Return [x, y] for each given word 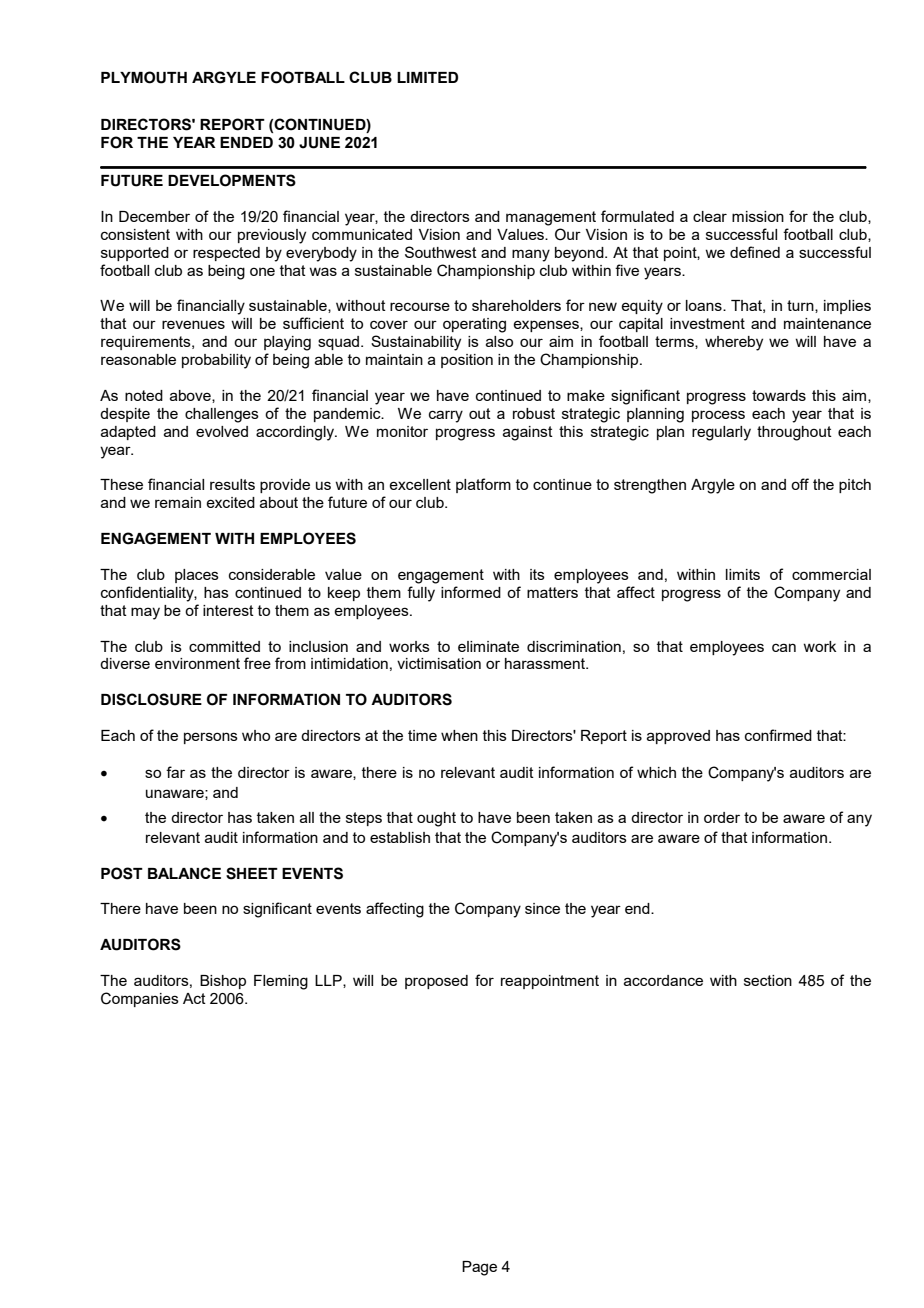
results [232, 484]
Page [479, 1268]
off [800, 484]
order [722, 817]
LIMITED [427, 77]
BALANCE [184, 873]
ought [436, 819]
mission [758, 216]
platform [483, 485]
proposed [436, 982]
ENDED [246, 142]
